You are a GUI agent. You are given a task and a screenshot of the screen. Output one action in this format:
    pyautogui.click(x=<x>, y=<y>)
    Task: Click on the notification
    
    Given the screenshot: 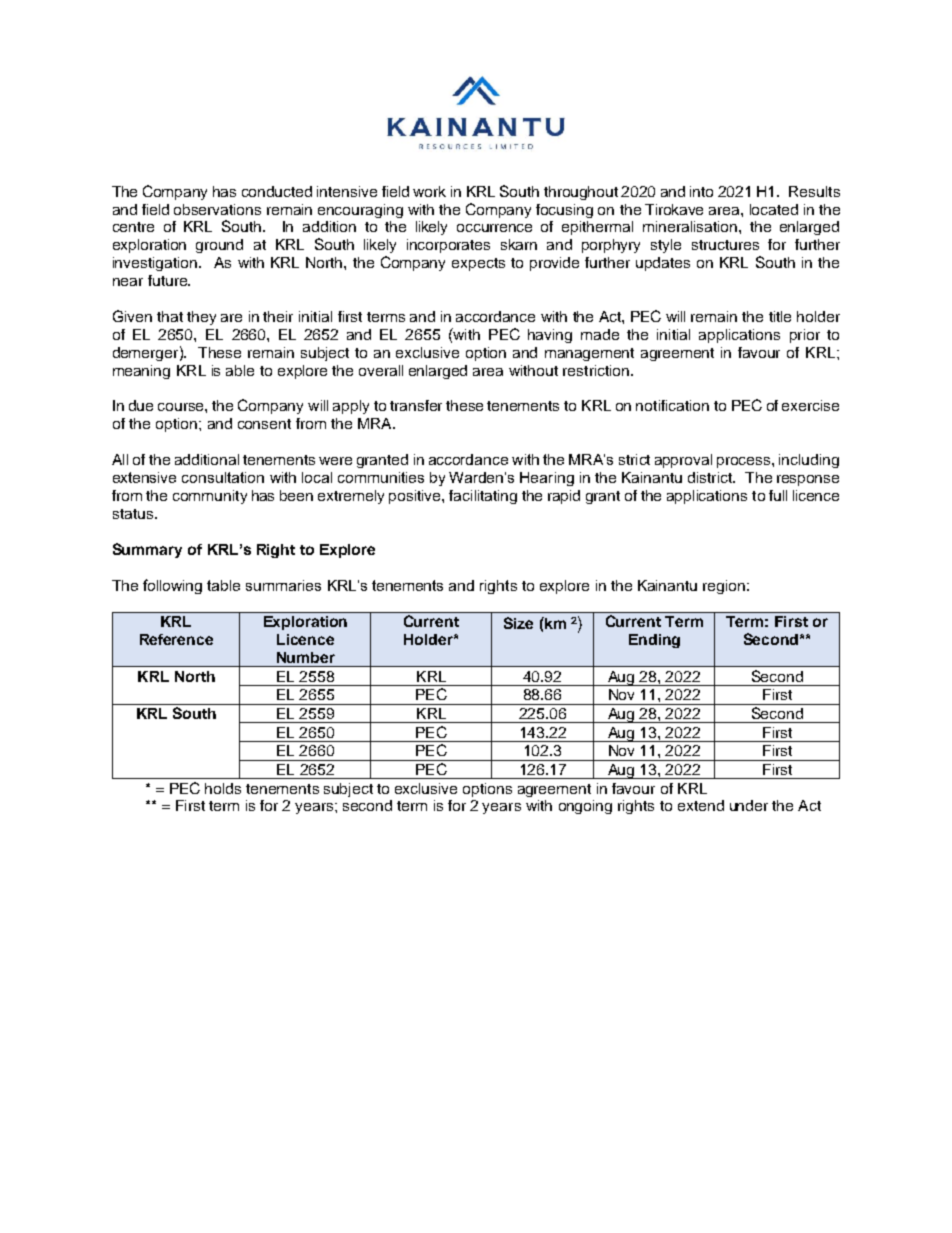 What is the action you would take?
    pyautogui.click(x=672, y=405)
